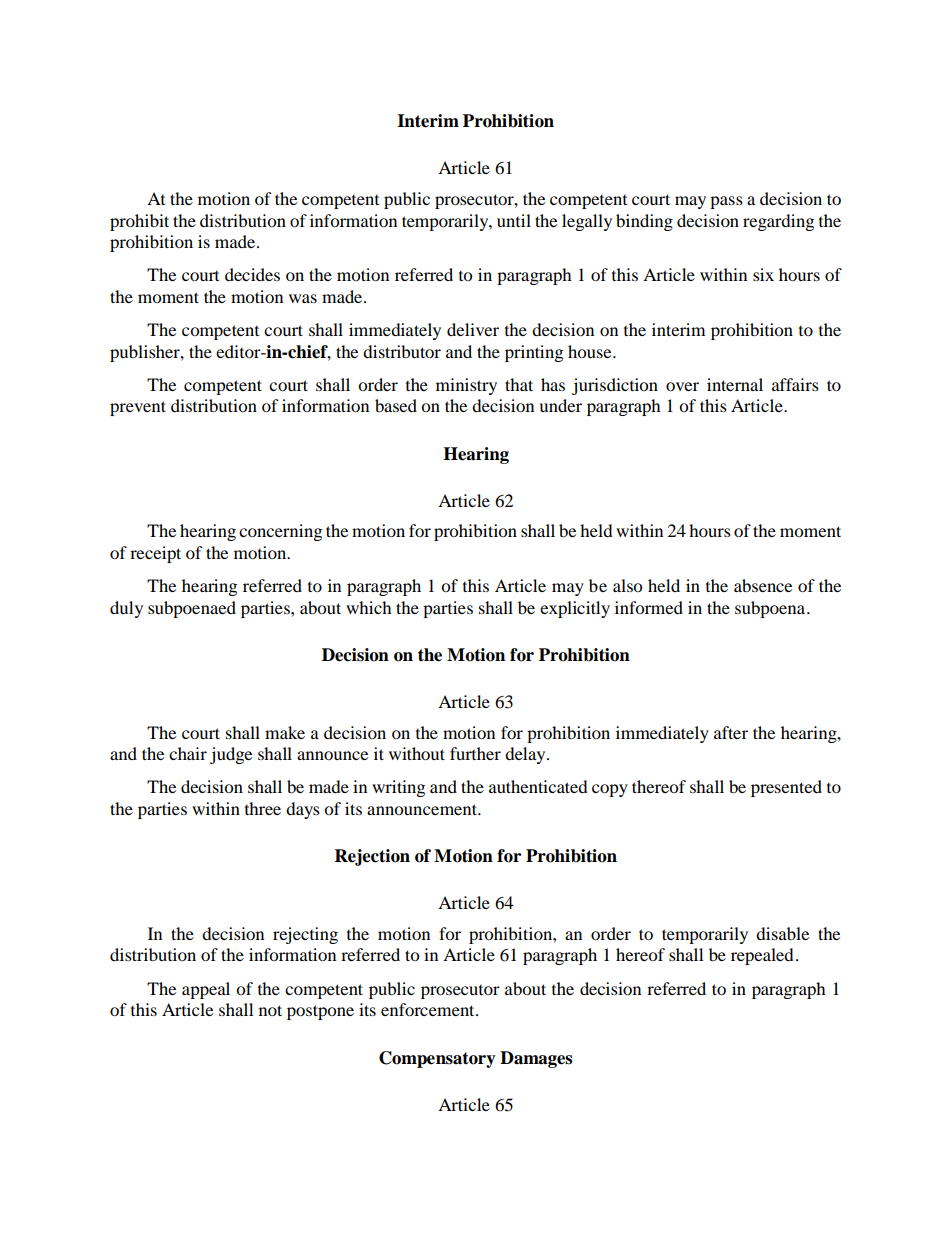 This screenshot has width=952, height=1233. What do you see at coordinates (649, 607) in the screenshot?
I see `informed` at bounding box center [649, 607].
